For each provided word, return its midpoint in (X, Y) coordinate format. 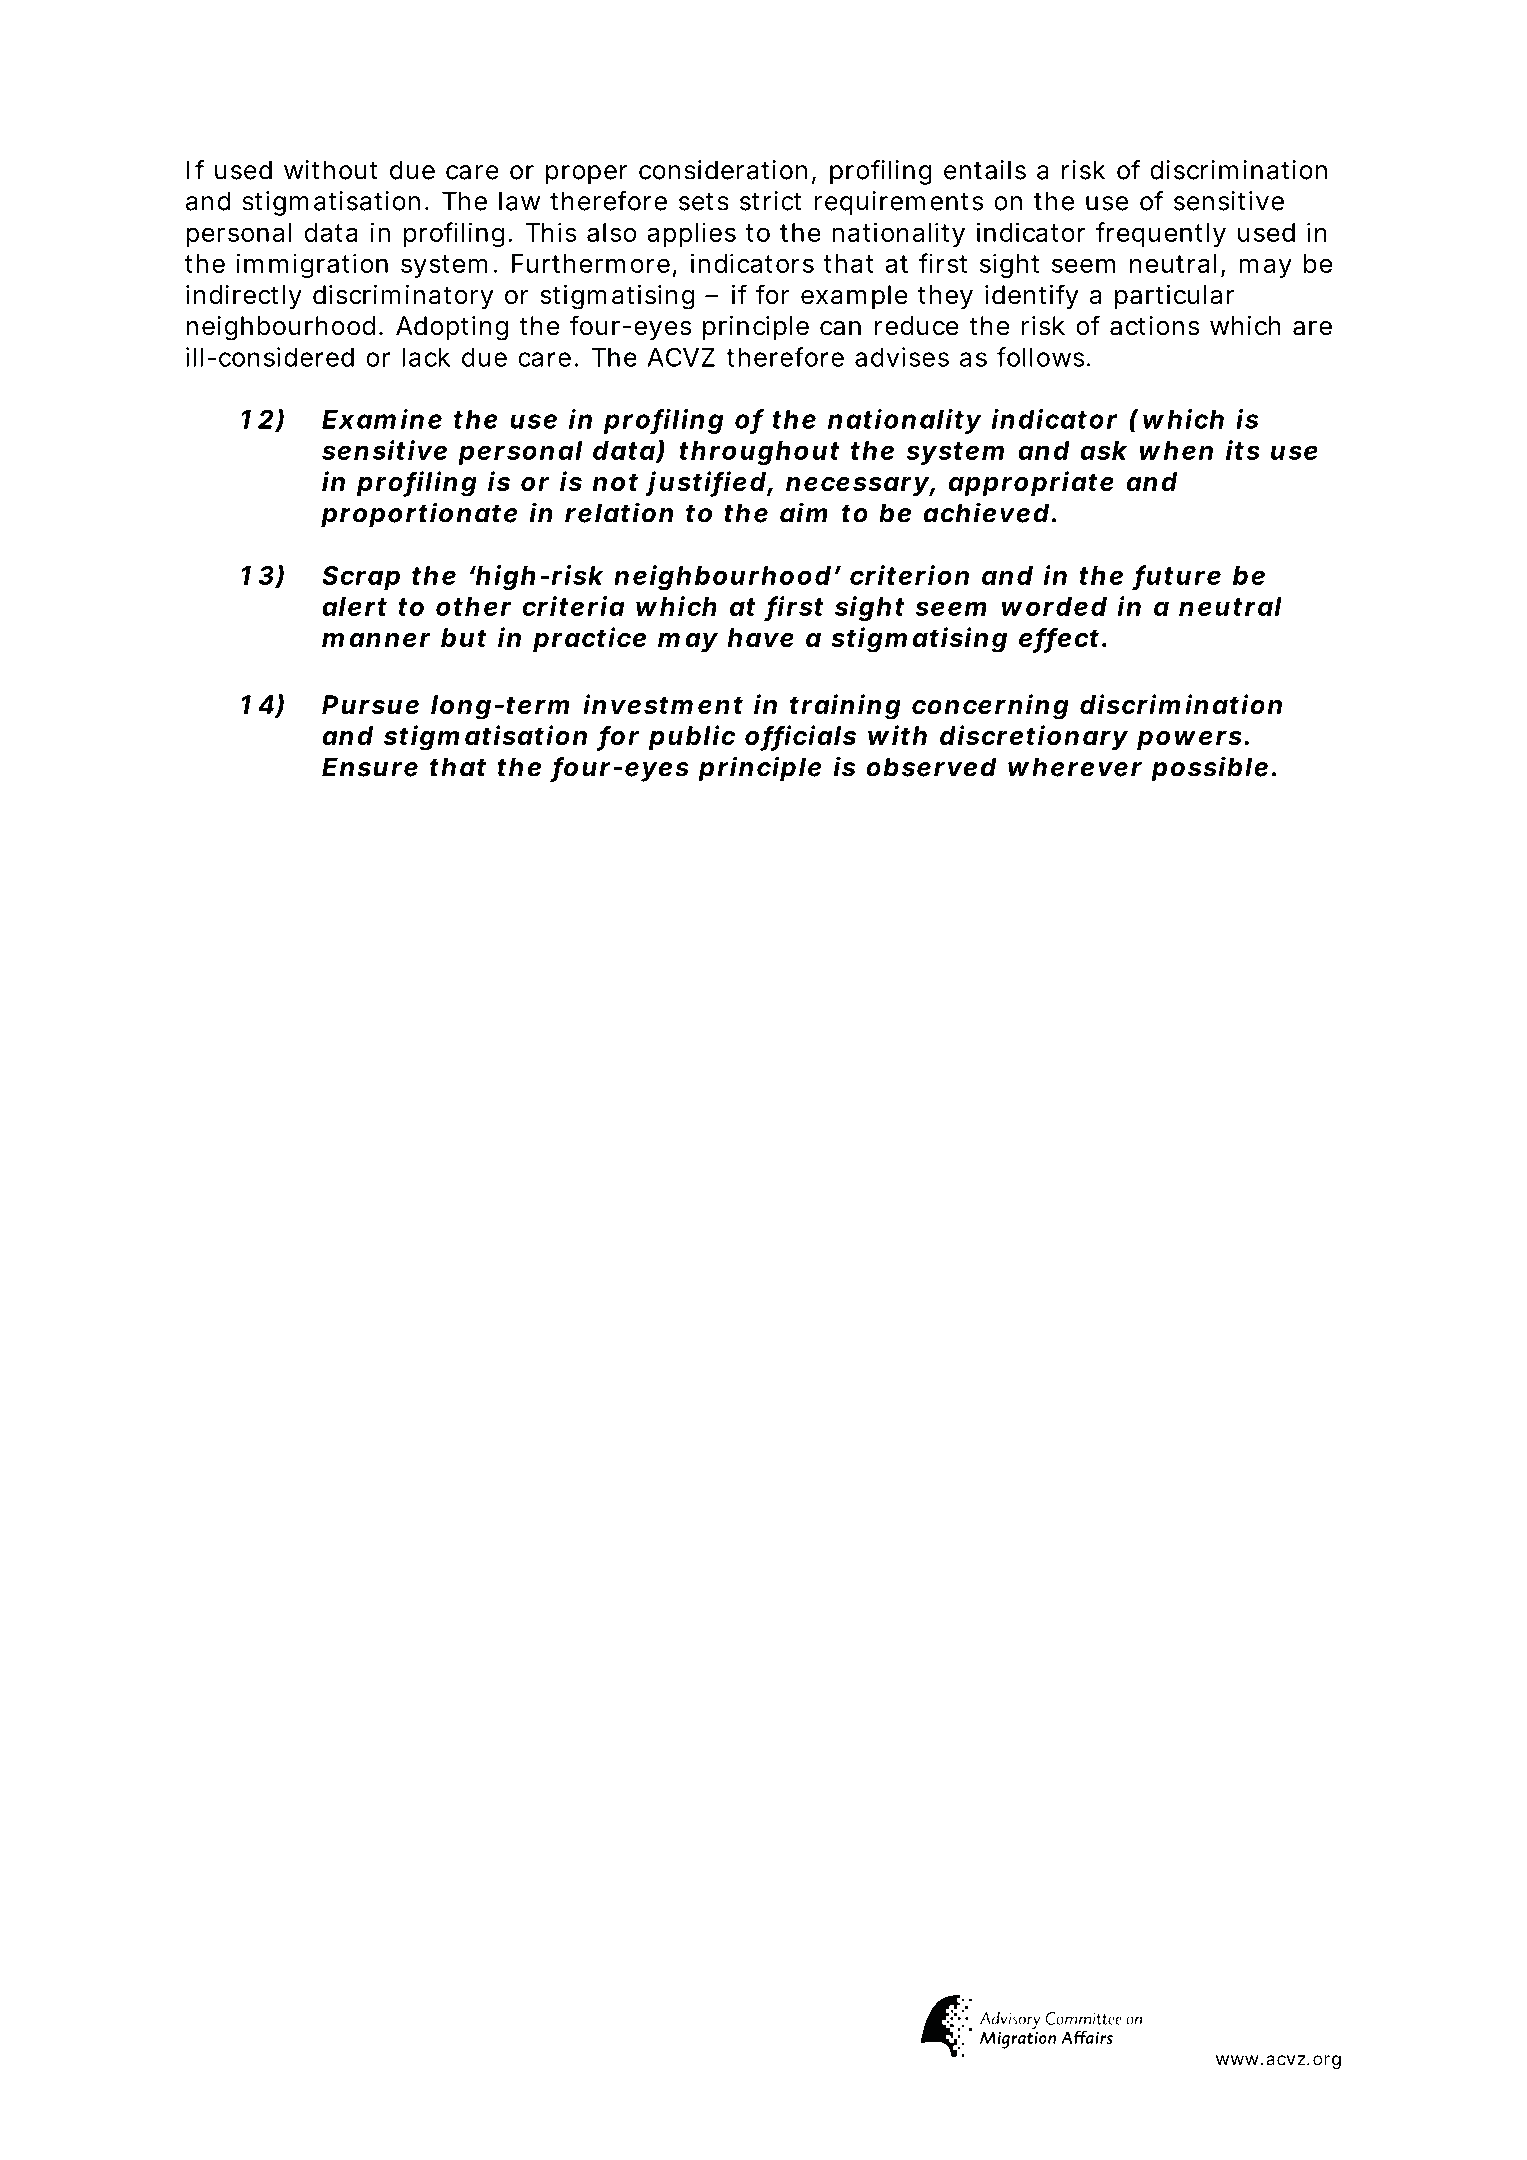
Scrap (361, 578)
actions (1154, 326)
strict (770, 201)
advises (902, 357)
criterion (909, 575)
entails (985, 170)
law (519, 201)
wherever (1075, 767)
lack (426, 357)
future (1178, 576)
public (692, 738)
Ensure (370, 767)
